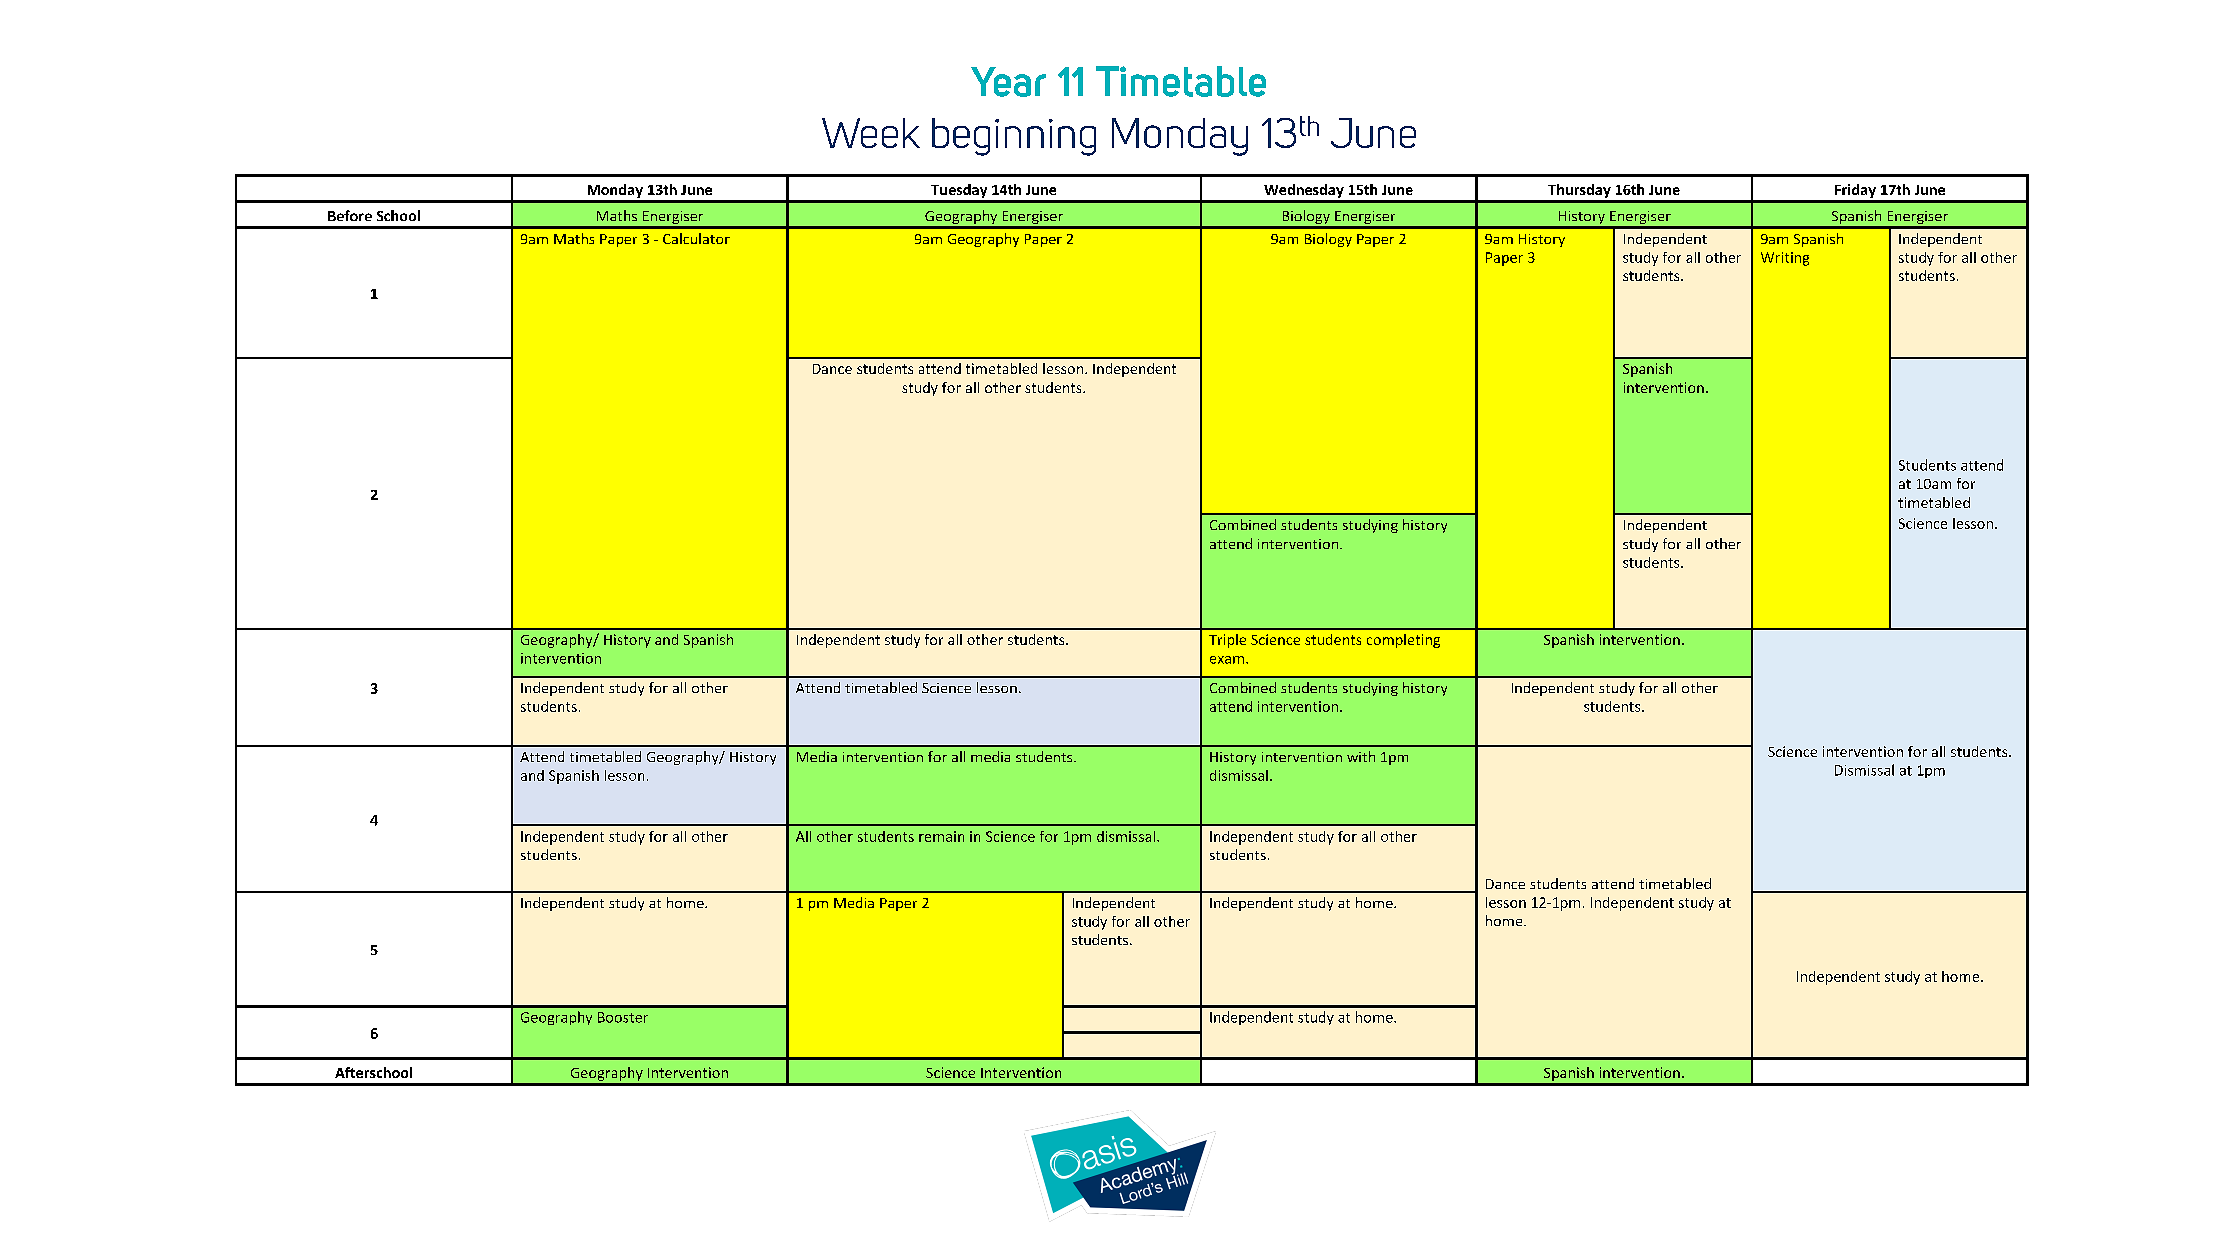 This document has height=1260, width=2240. Describe the element at coordinates (1227, 641) in the document. I see `Triple` at that location.
